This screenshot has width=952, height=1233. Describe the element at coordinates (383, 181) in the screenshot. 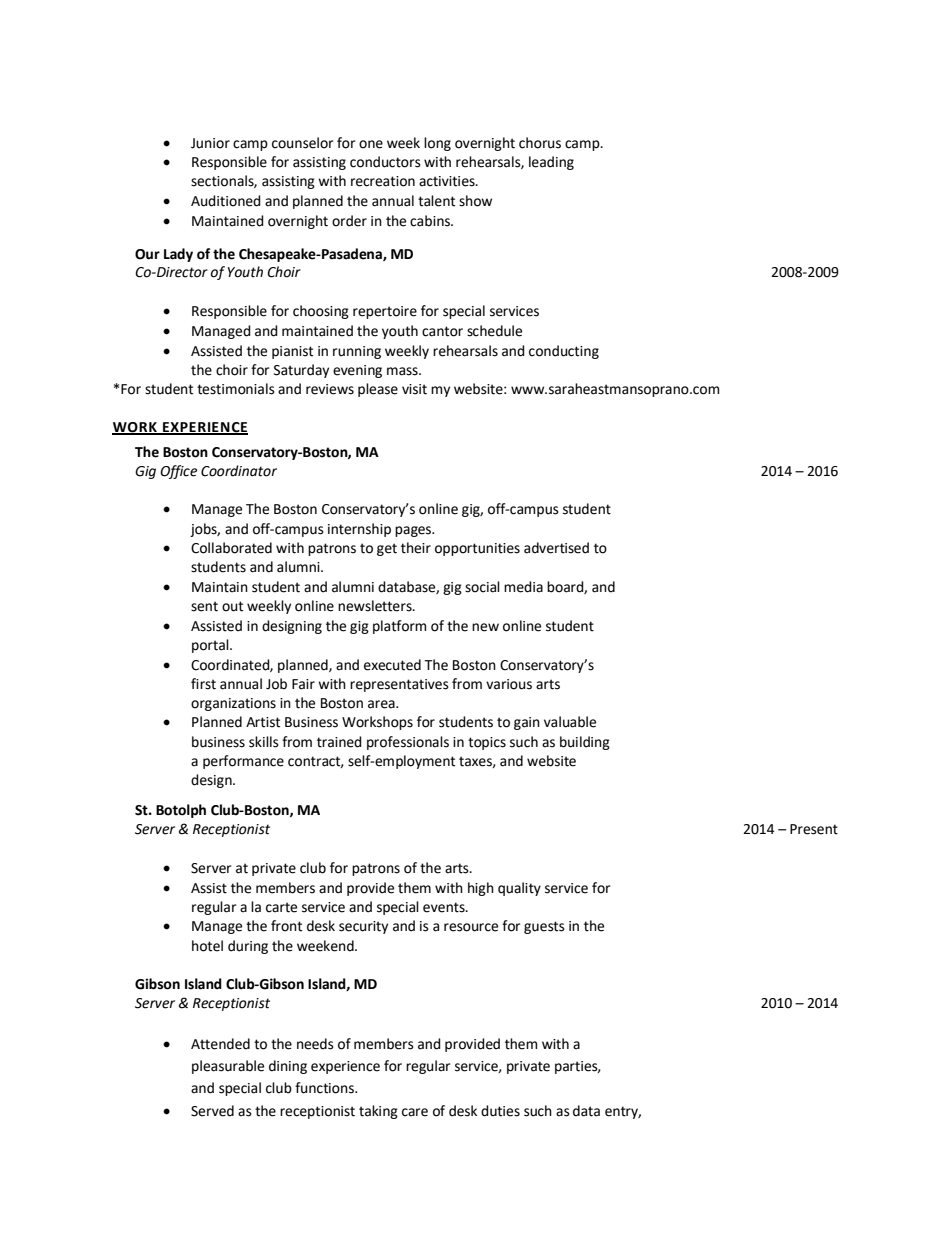

I see `recreation` at that location.
